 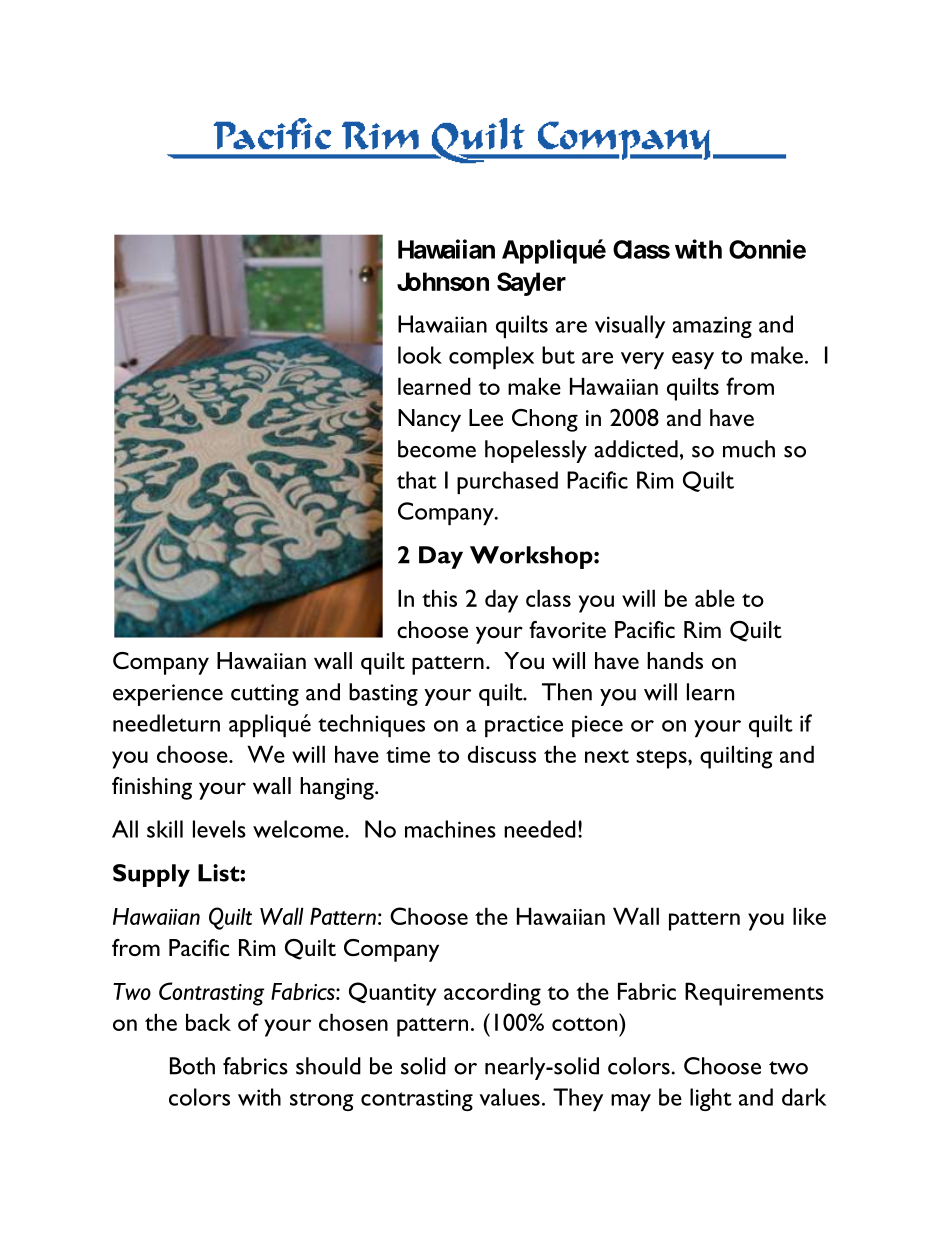 I want to click on easy, so click(x=693, y=360).
